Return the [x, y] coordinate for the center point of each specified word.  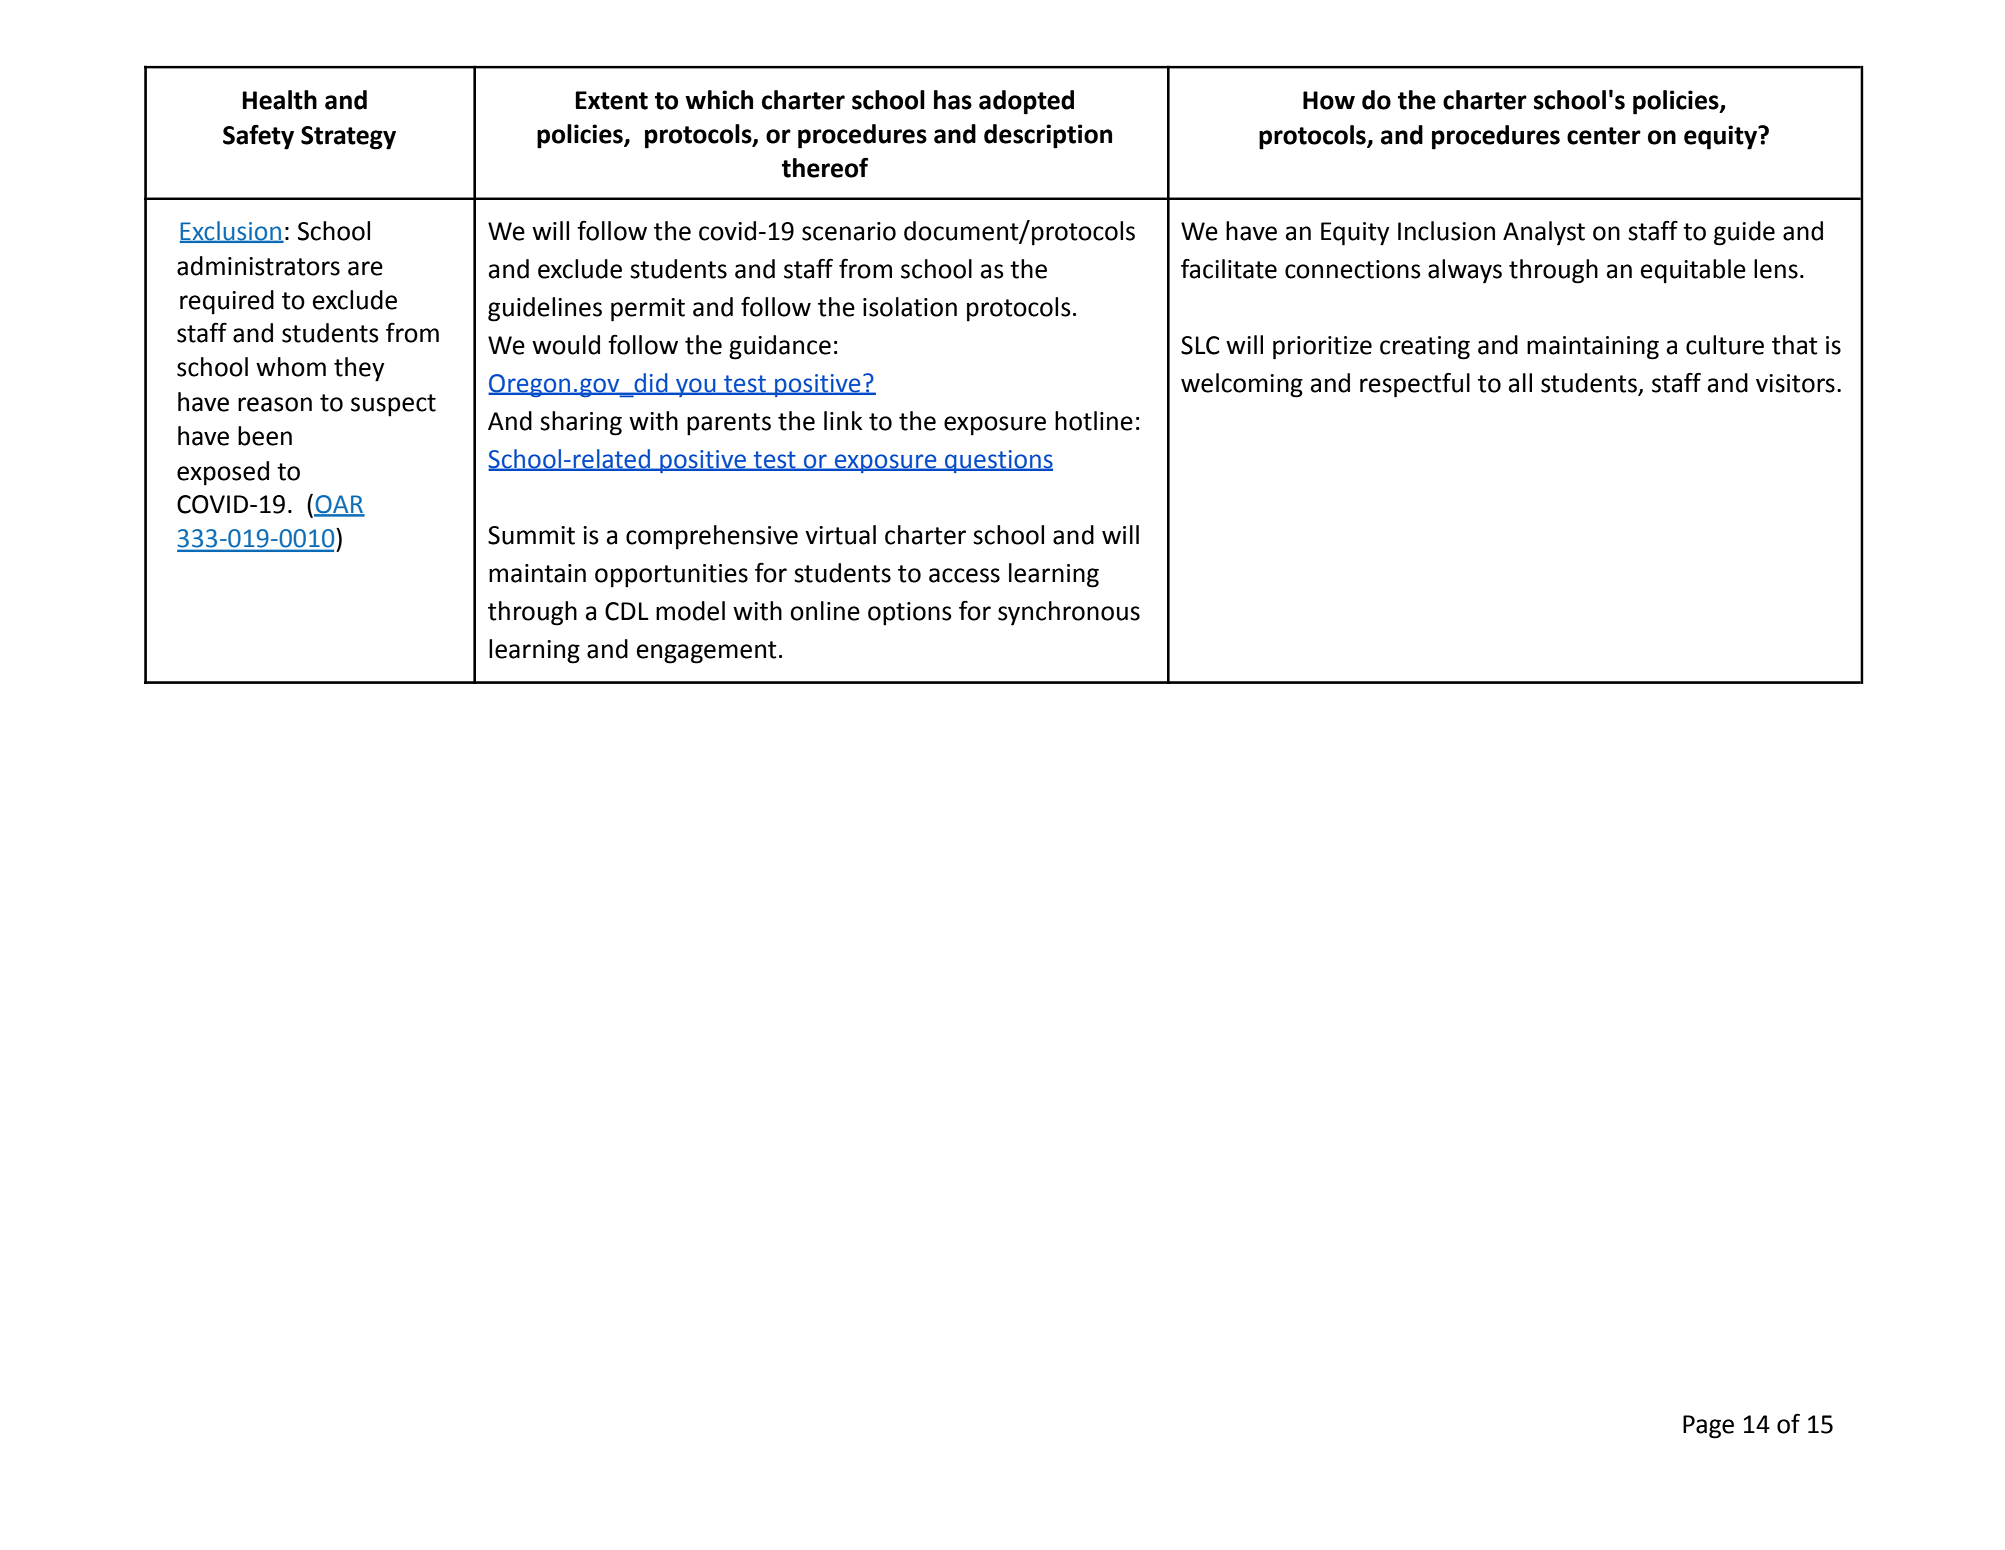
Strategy [348, 138]
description [1048, 136]
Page [1708, 1427]
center [1604, 136]
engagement [707, 652]
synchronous [1069, 613]
